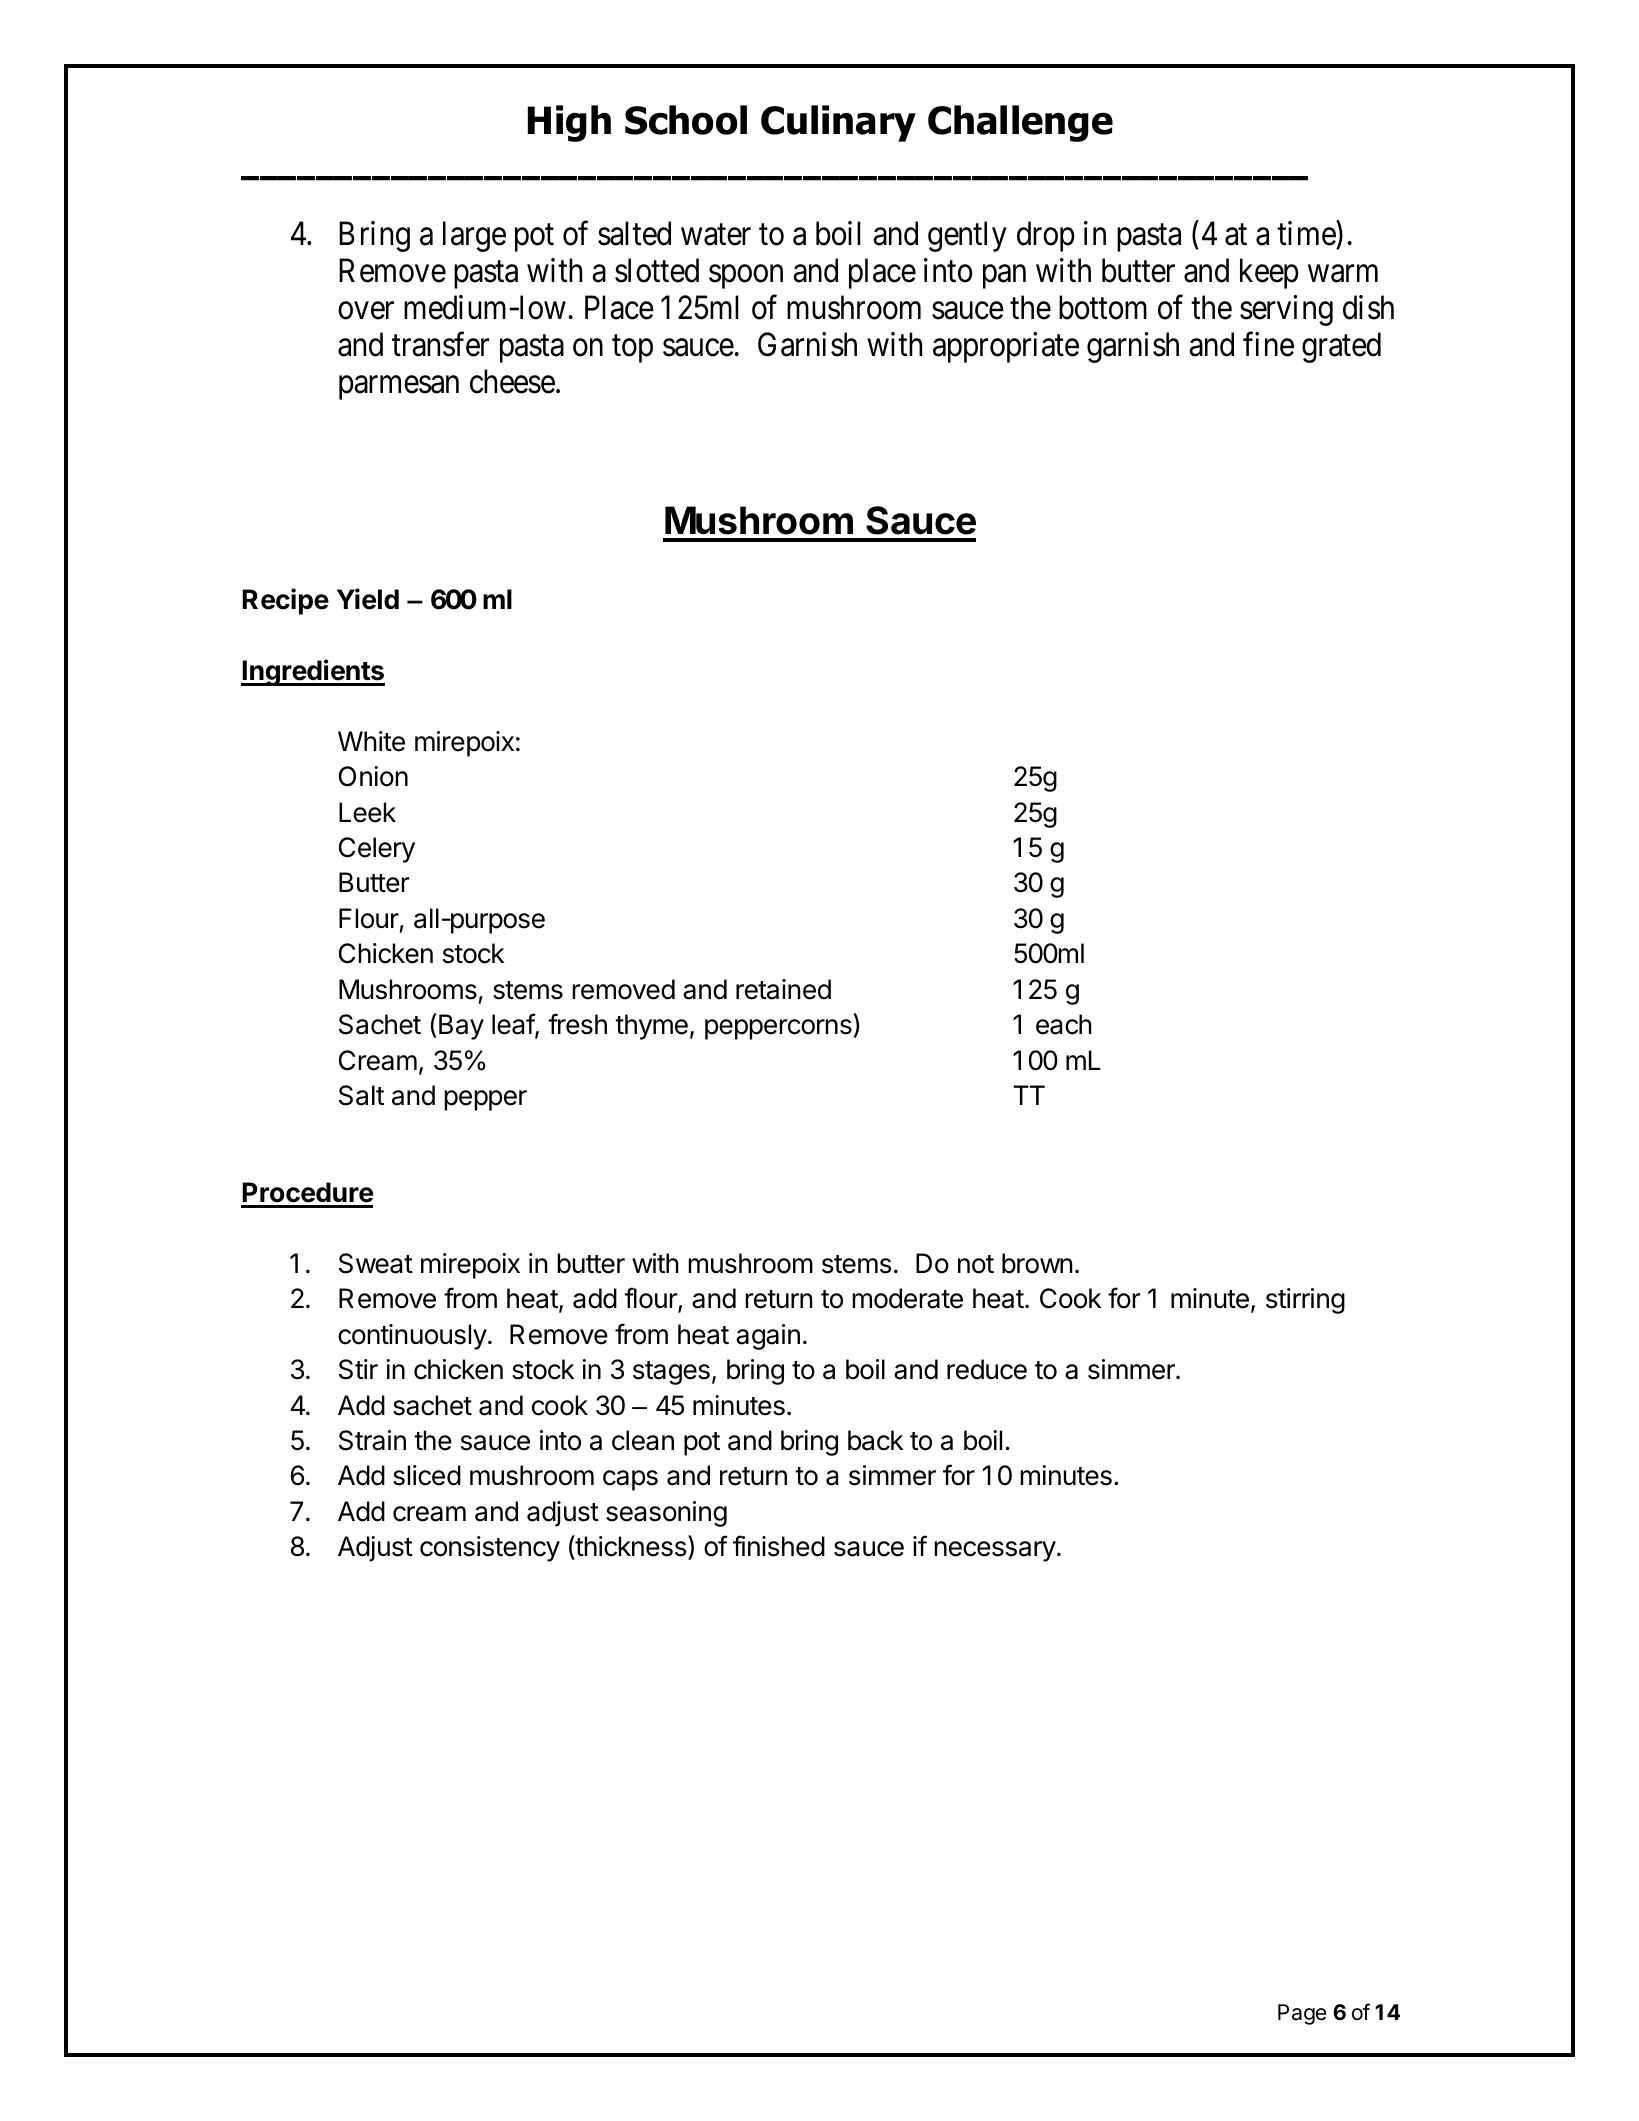  What do you see at coordinates (461, 1027) in the page?
I see `Bay` at bounding box center [461, 1027].
